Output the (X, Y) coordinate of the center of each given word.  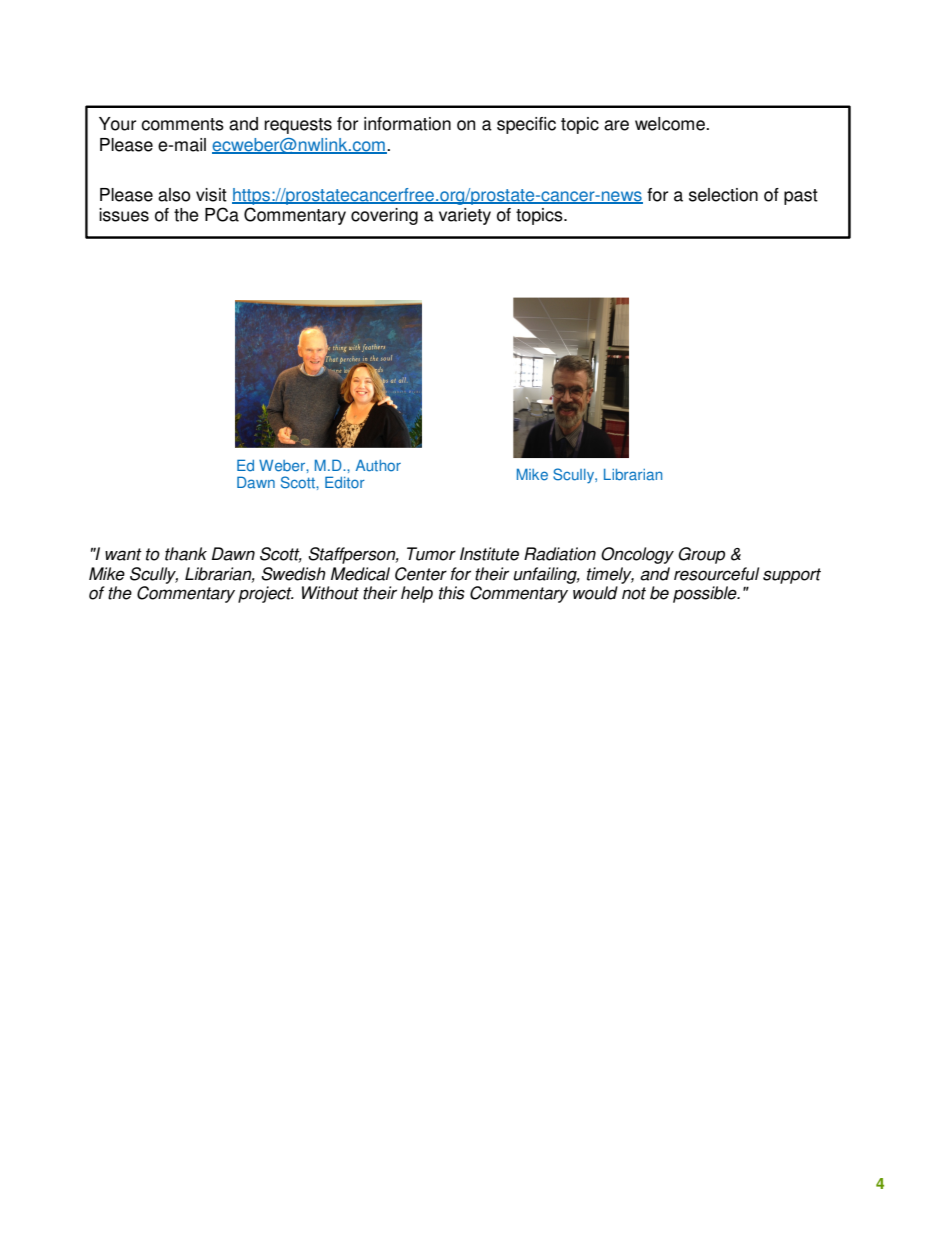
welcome (671, 124)
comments (182, 124)
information (407, 124)
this (452, 593)
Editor (345, 482)
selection (723, 195)
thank (186, 554)
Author (378, 465)
